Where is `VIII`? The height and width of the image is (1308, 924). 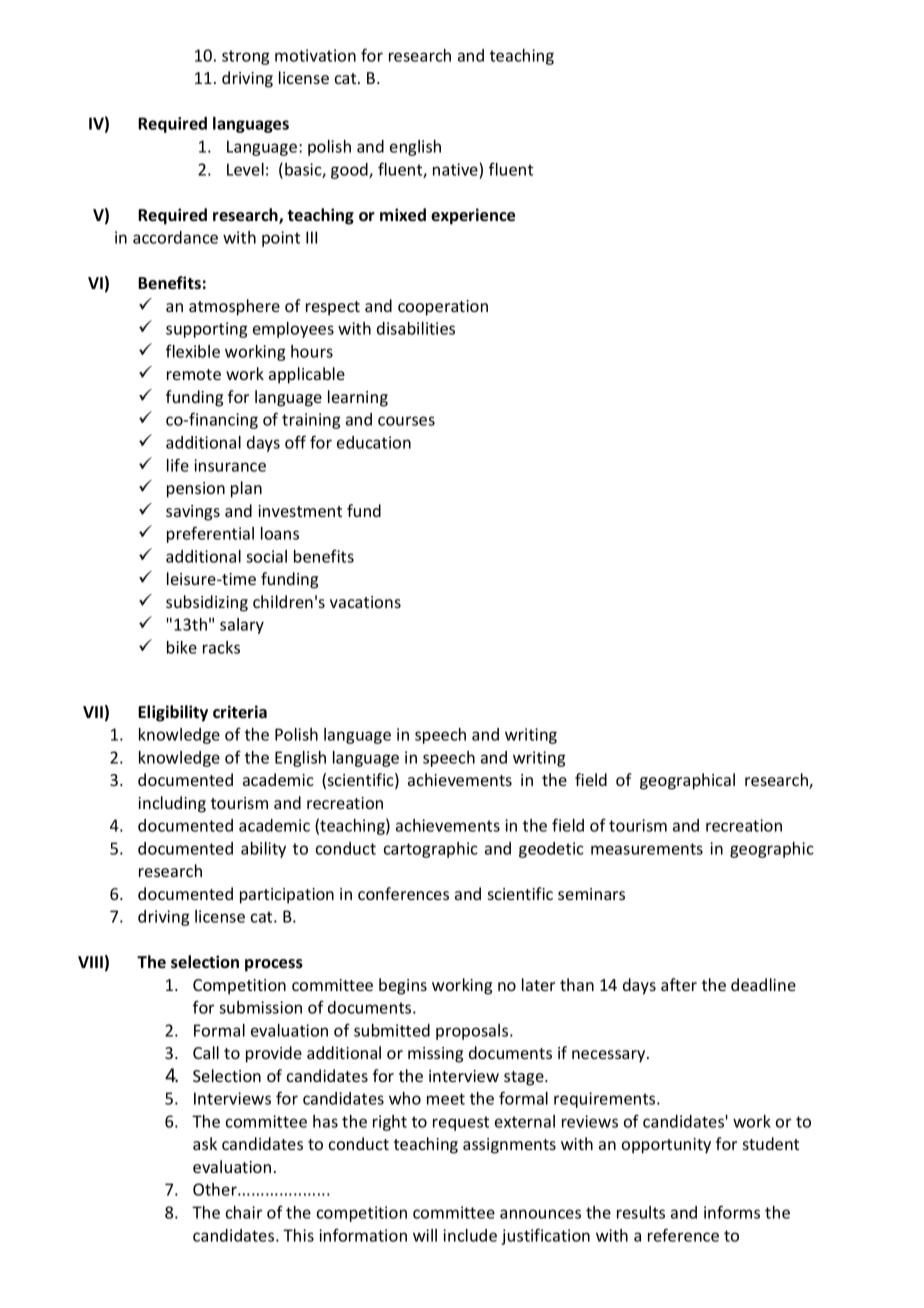
VIII is located at coordinates (90, 962).
